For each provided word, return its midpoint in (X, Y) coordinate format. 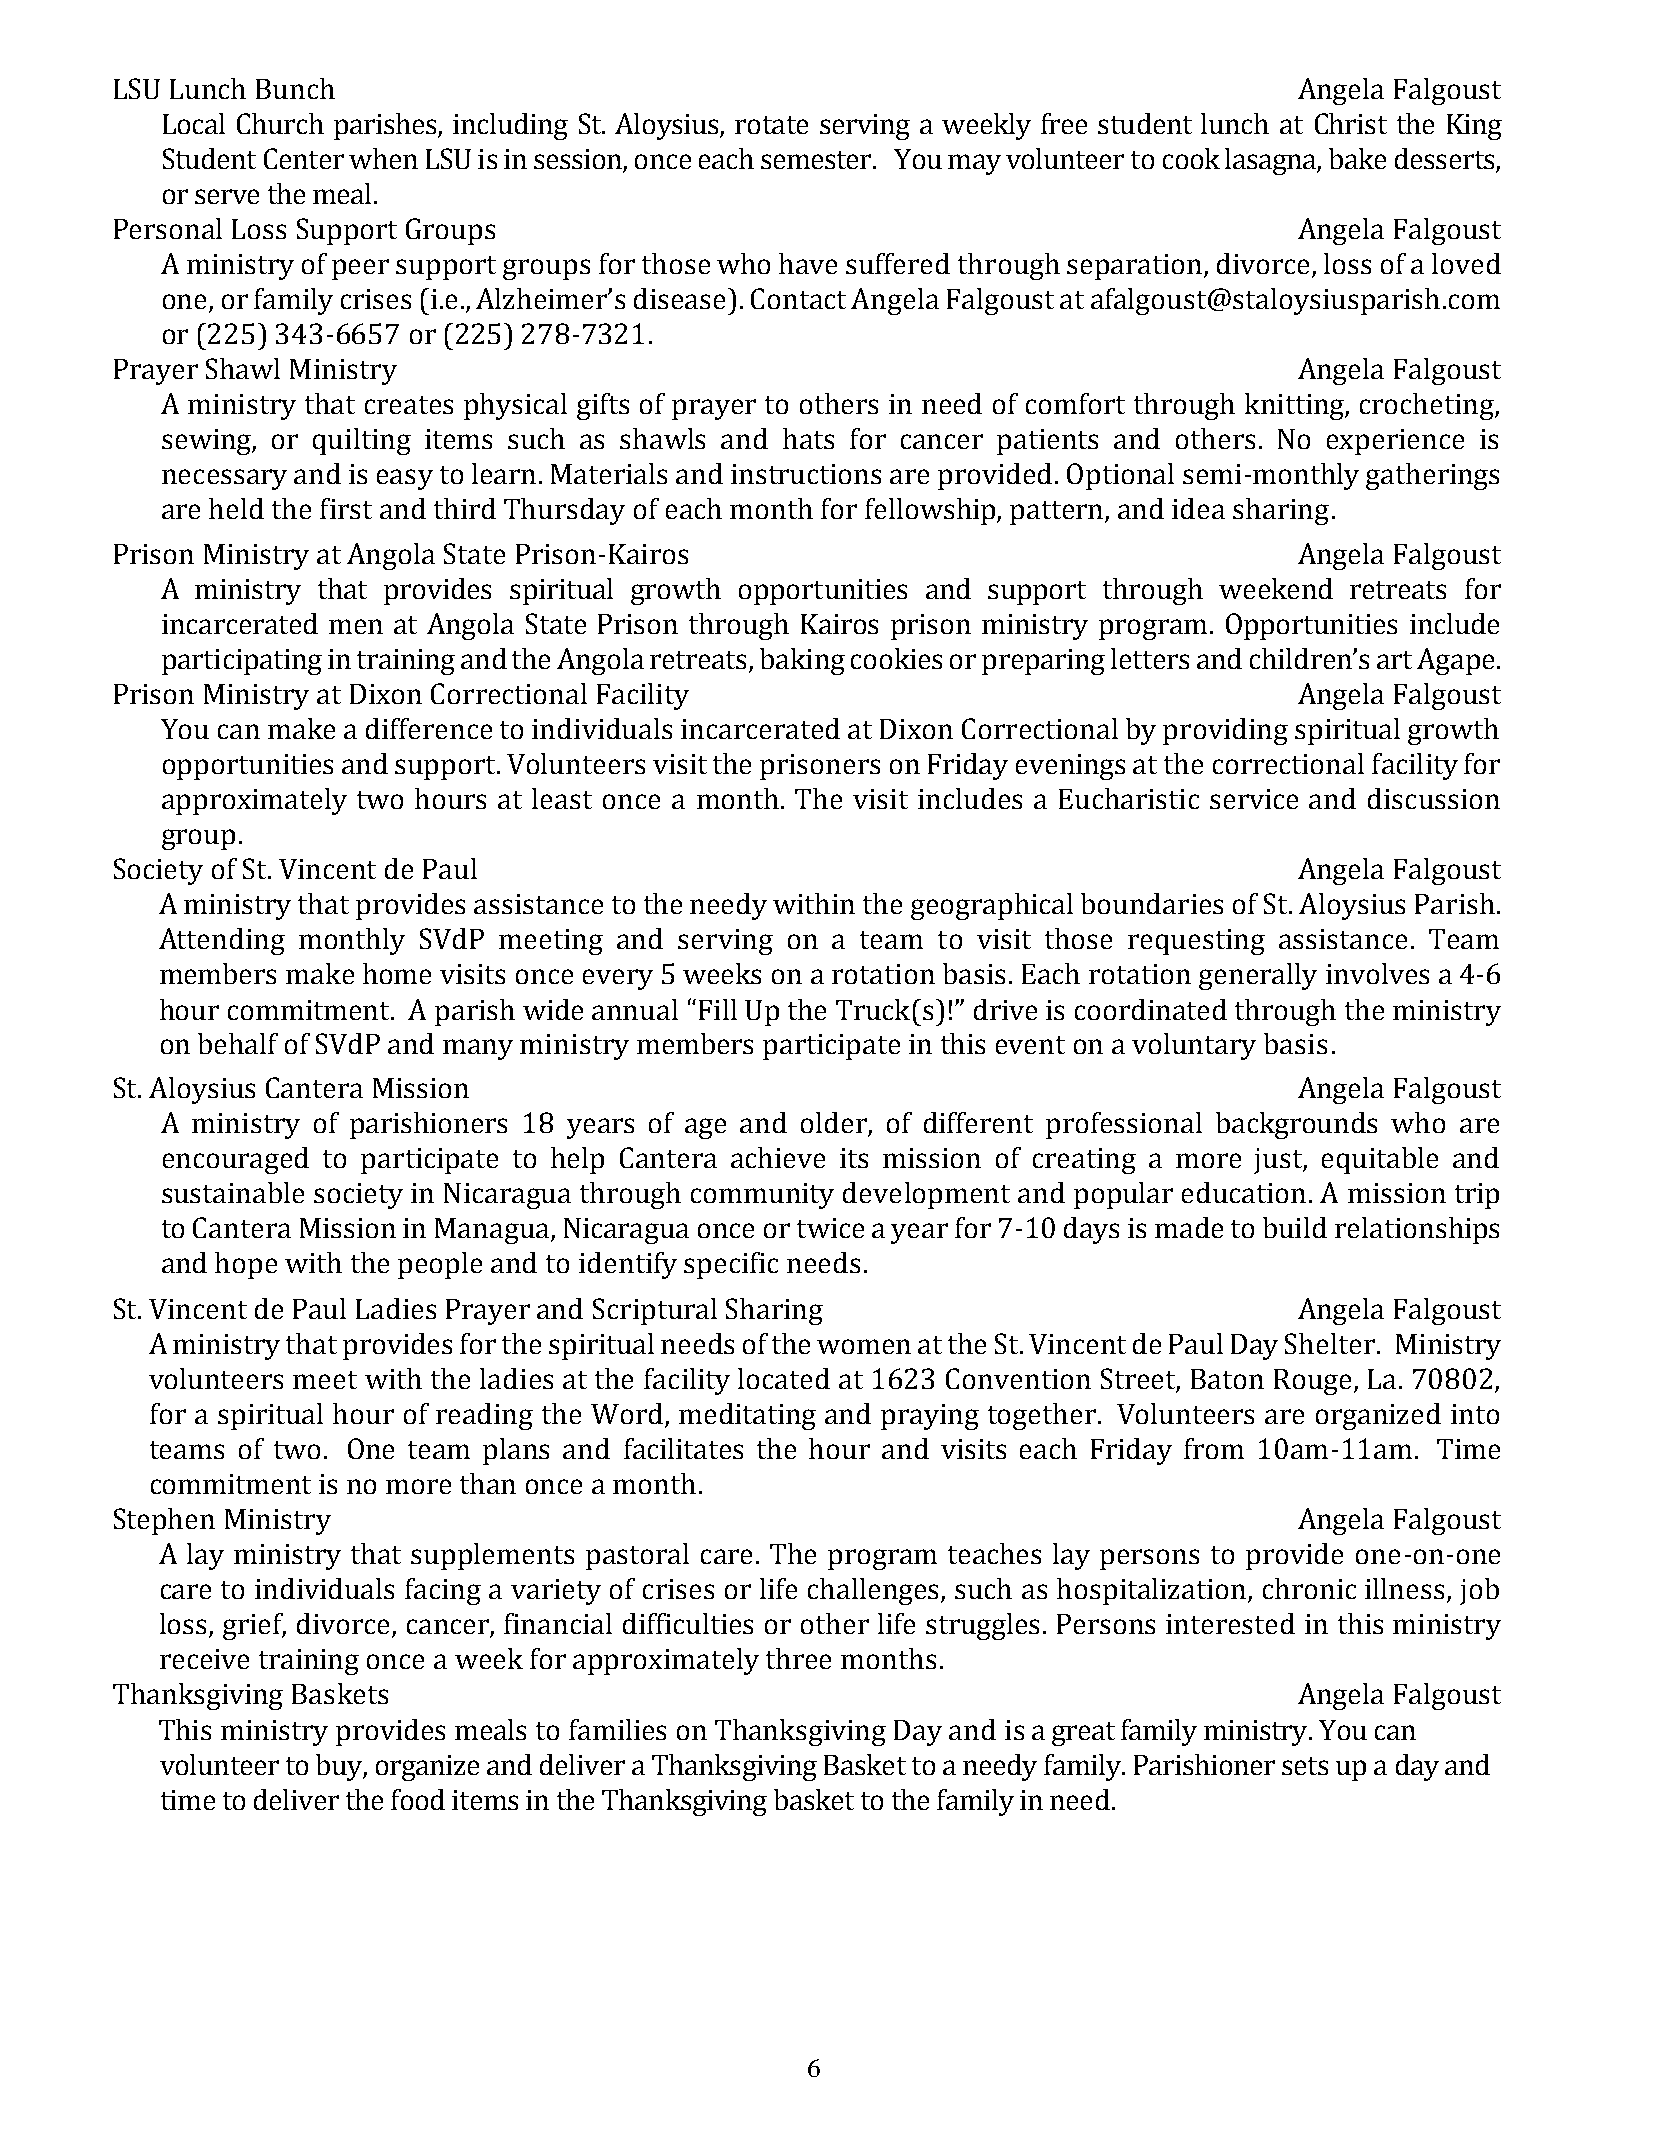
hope (246, 1265)
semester (818, 160)
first (346, 508)
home (397, 973)
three (798, 1658)
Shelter (1330, 1343)
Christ (1351, 123)
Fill (718, 1009)
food (418, 1799)
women (864, 1346)
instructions (806, 474)
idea (1198, 508)
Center (304, 158)
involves (1377, 973)
